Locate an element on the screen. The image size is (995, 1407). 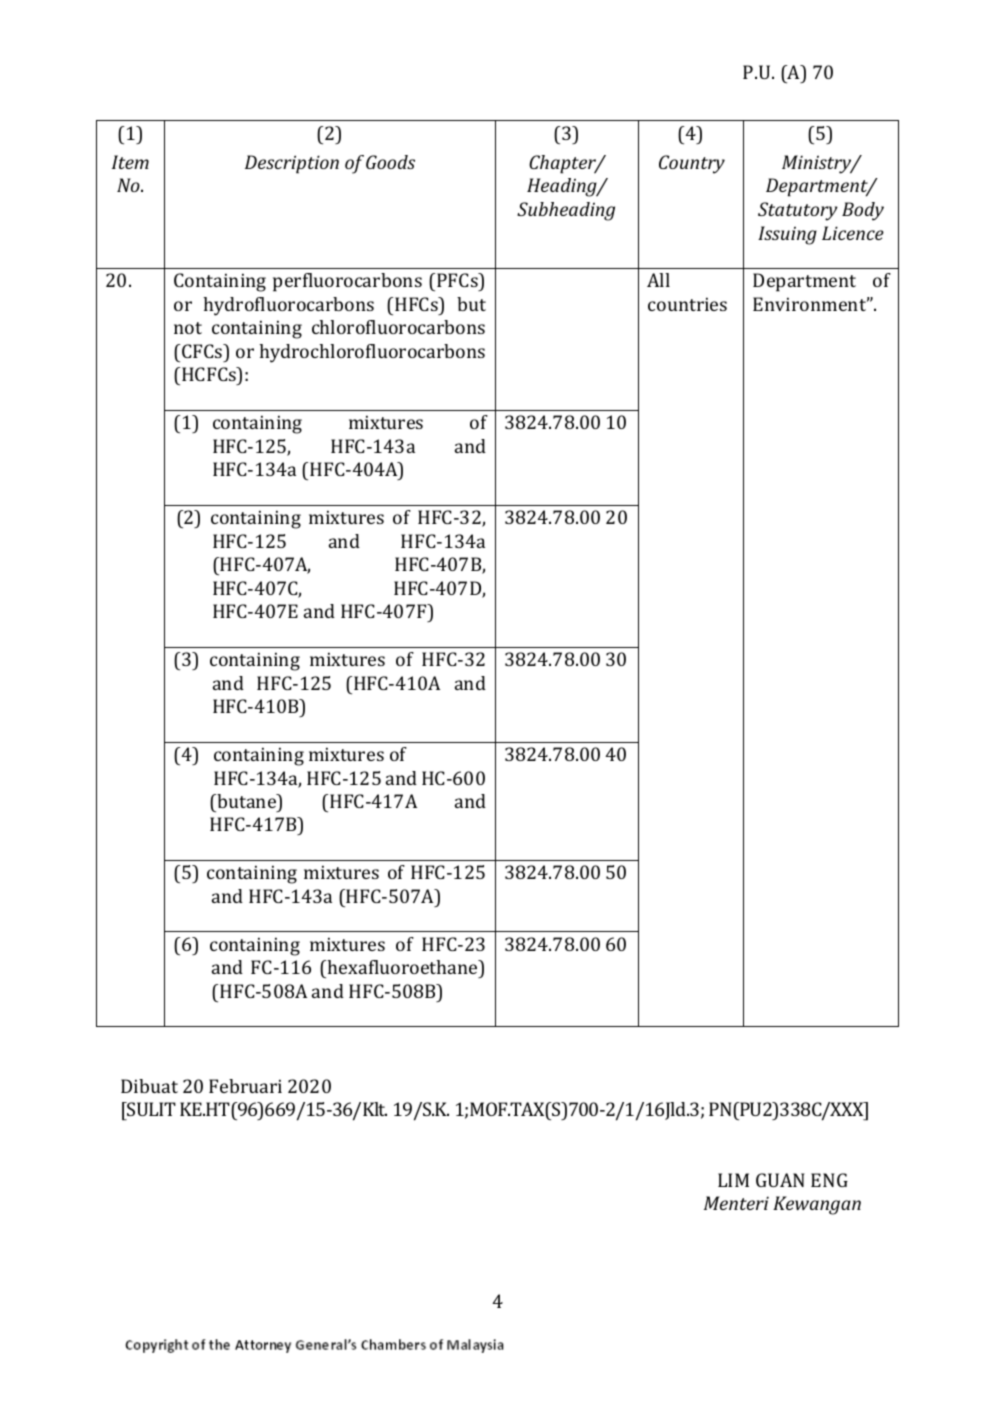
Statutory is located at coordinates (798, 211).
